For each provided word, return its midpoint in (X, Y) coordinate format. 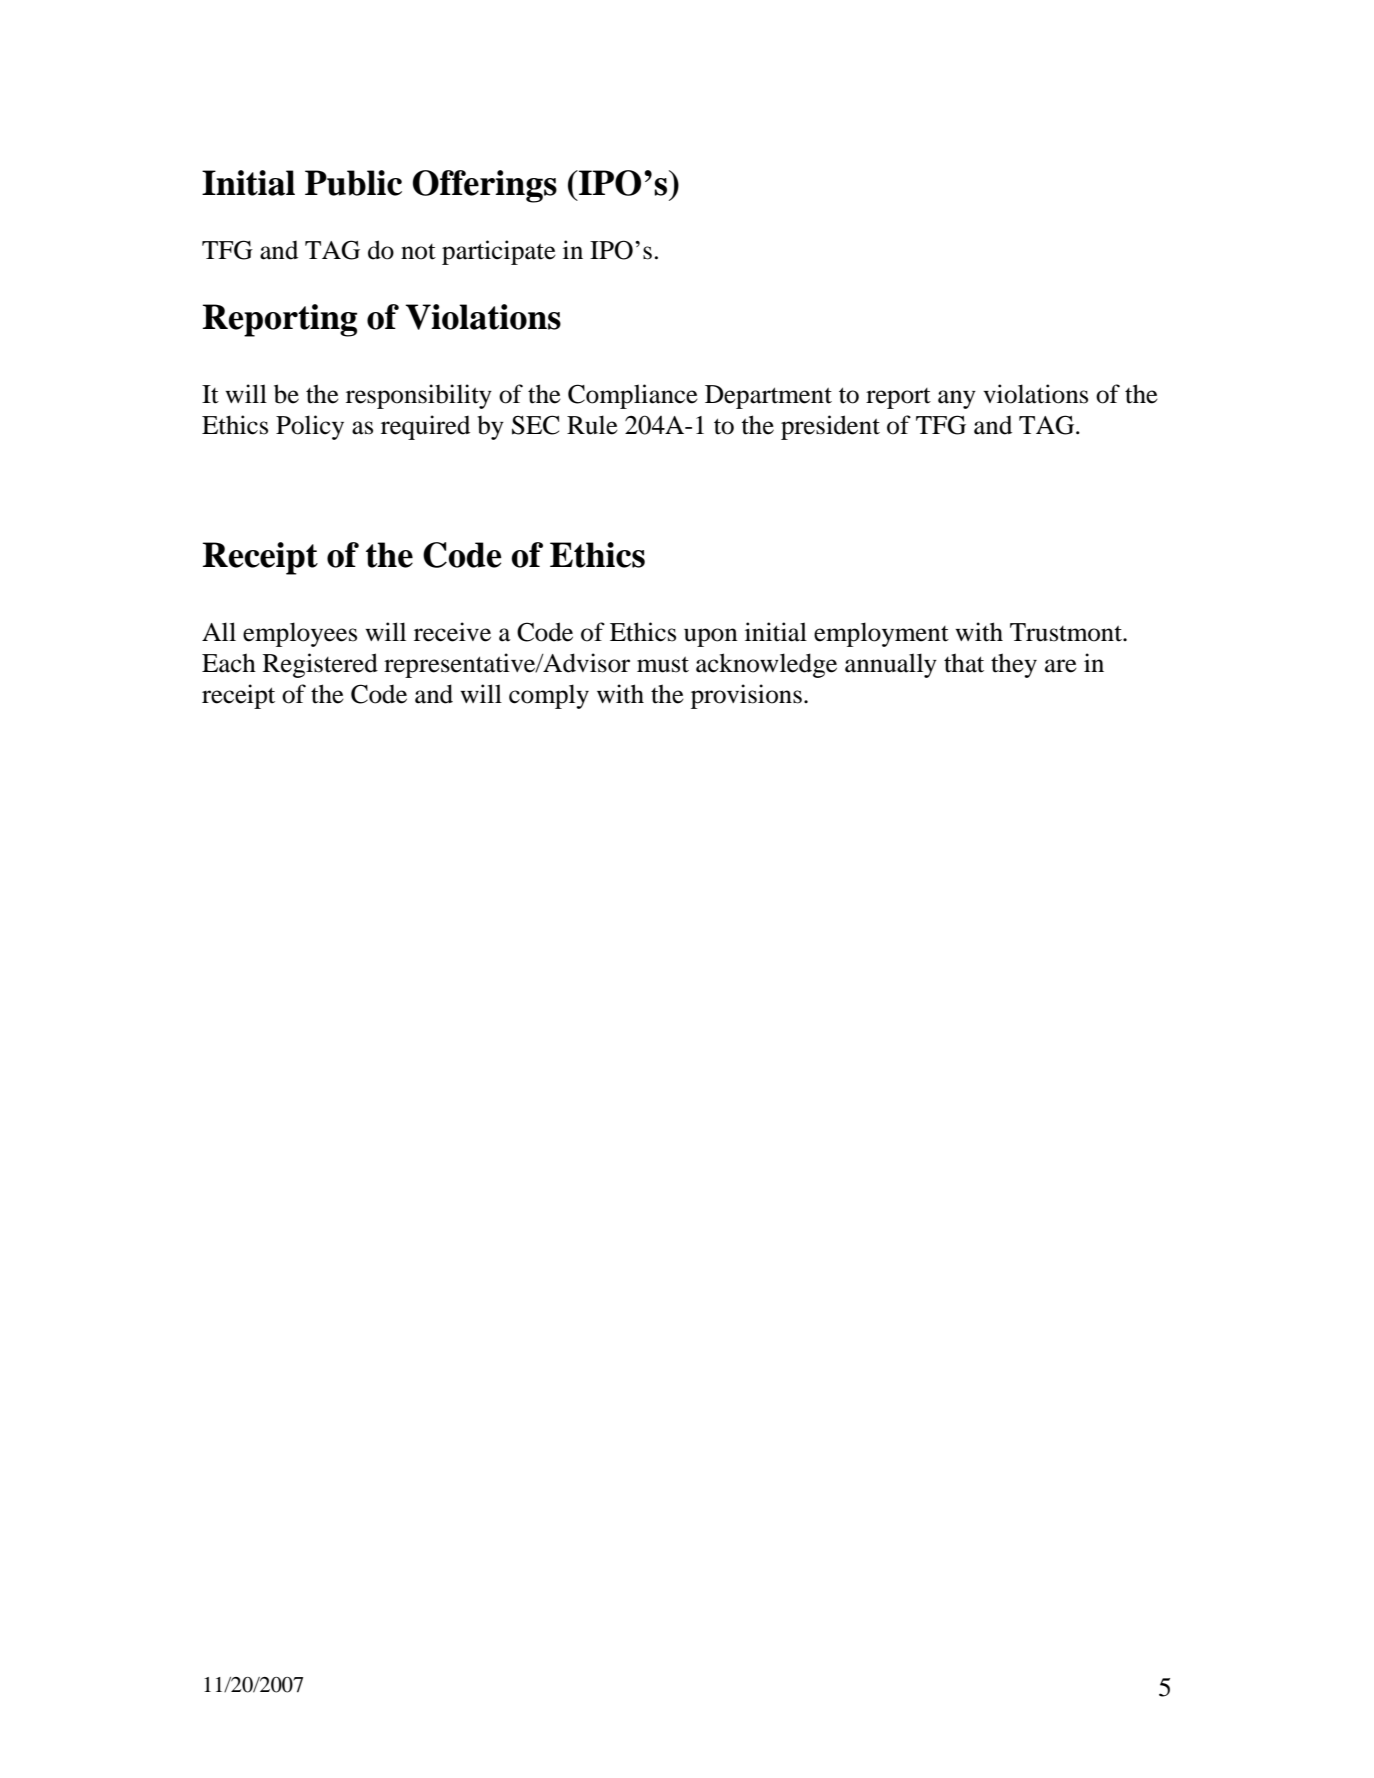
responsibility (419, 396)
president (830, 427)
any (957, 399)
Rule (592, 425)
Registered (320, 665)
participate (499, 252)
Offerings (485, 186)
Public (353, 183)
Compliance (633, 396)
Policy (310, 427)
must (663, 664)
